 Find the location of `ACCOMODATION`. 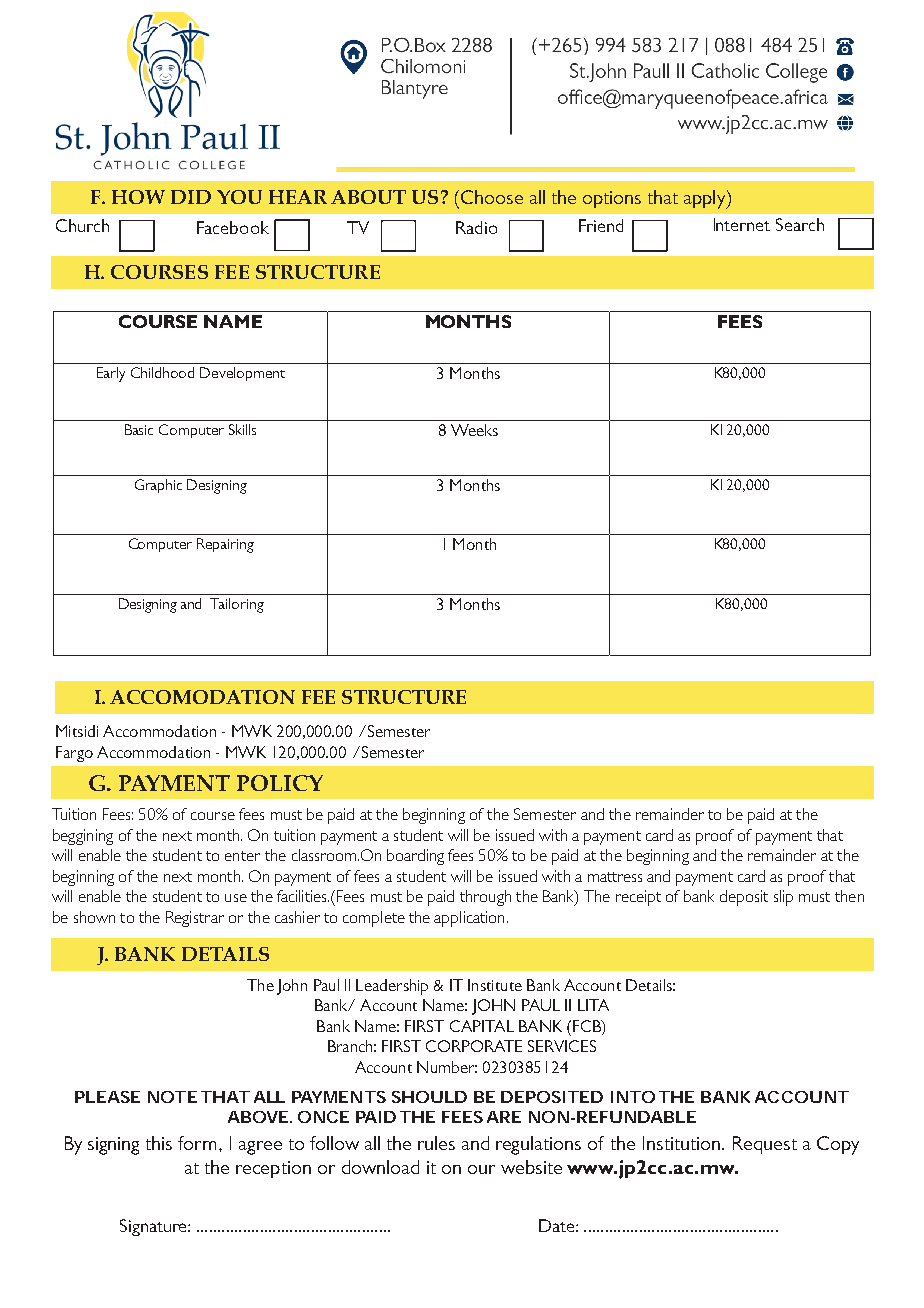

ACCOMODATION is located at coordinates (202, 697).
